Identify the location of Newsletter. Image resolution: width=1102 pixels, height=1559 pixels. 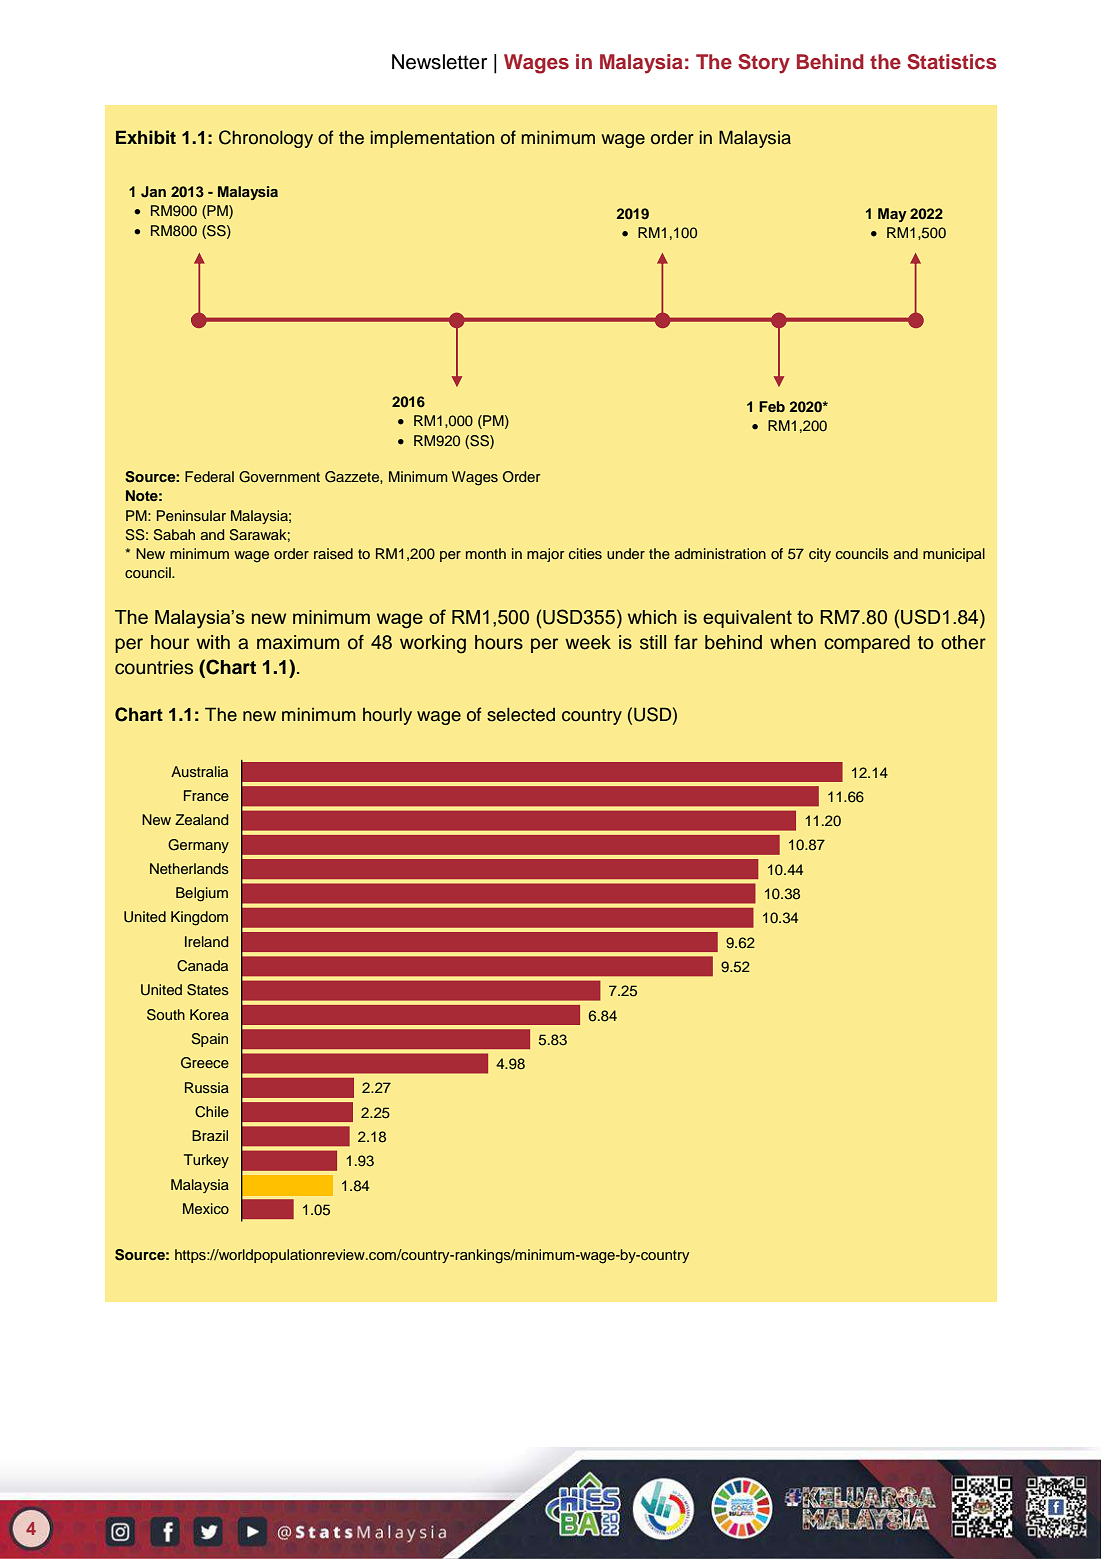
(439, 62).
